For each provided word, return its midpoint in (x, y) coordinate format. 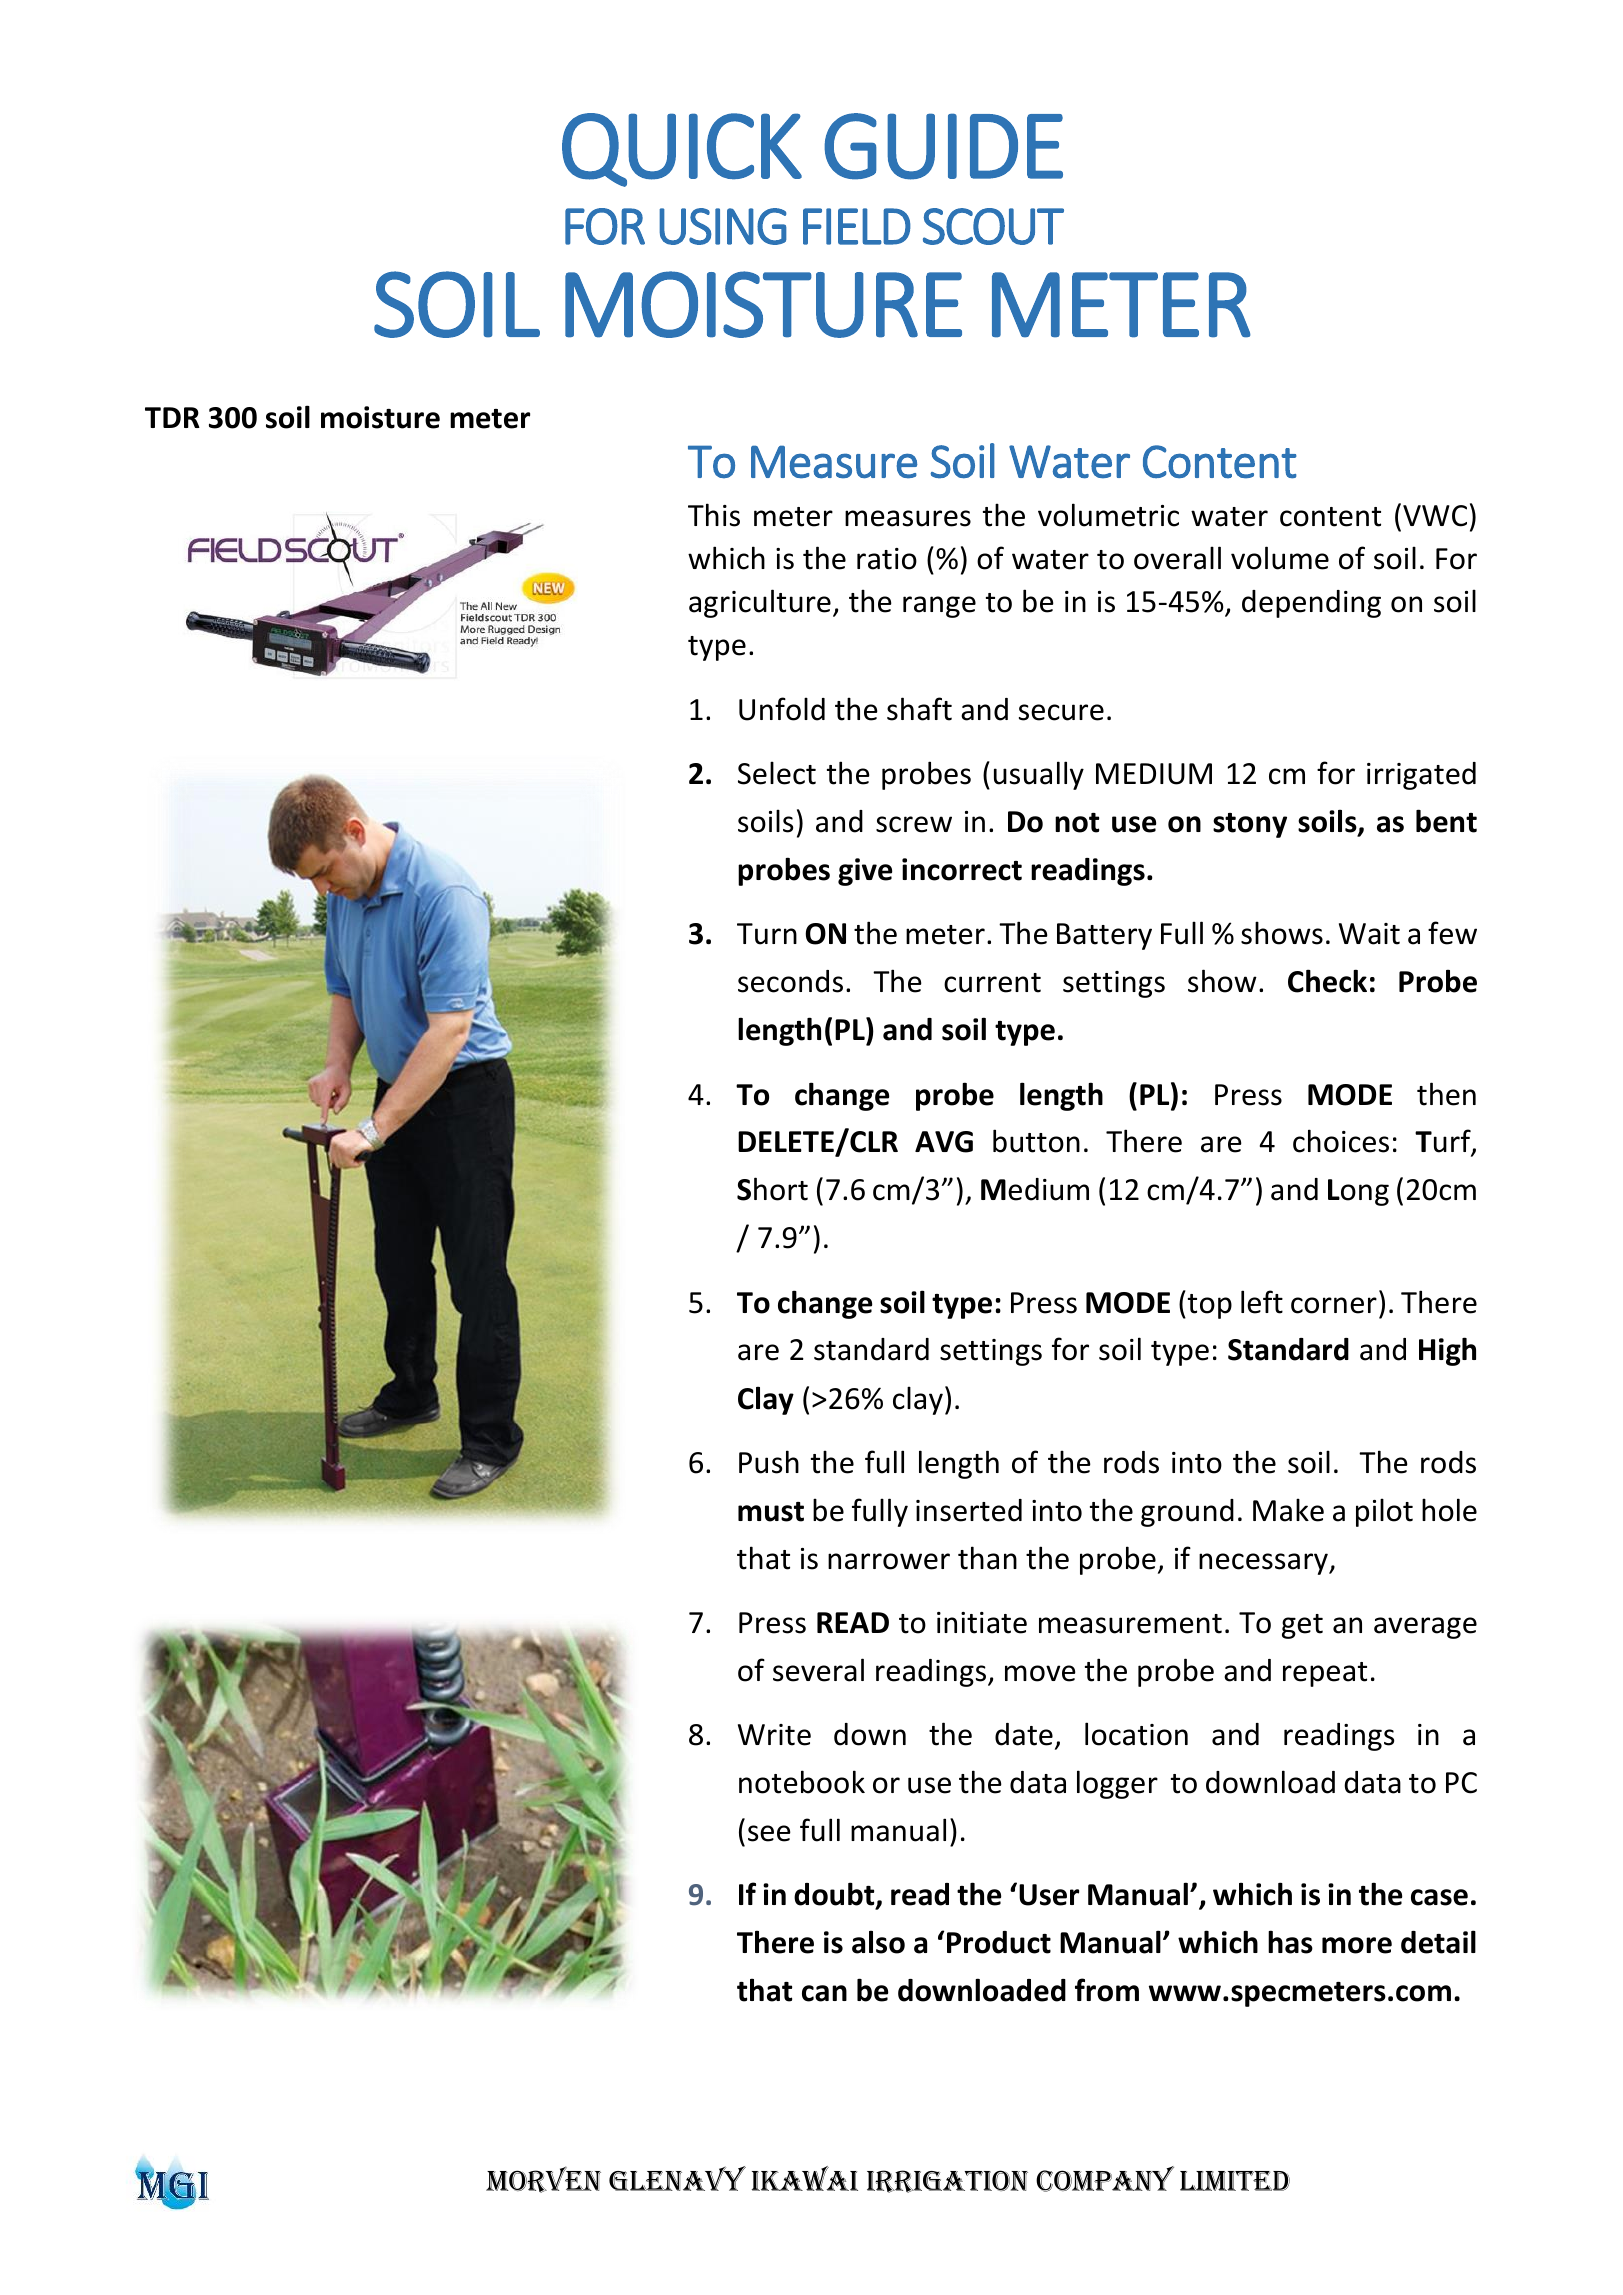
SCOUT (993, 226)
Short (772, 1189)
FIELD (857, 226)
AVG (944, 1142)
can (824, 1993)
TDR (172, 417)
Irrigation (947, 2181)
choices (1341, 1141)
